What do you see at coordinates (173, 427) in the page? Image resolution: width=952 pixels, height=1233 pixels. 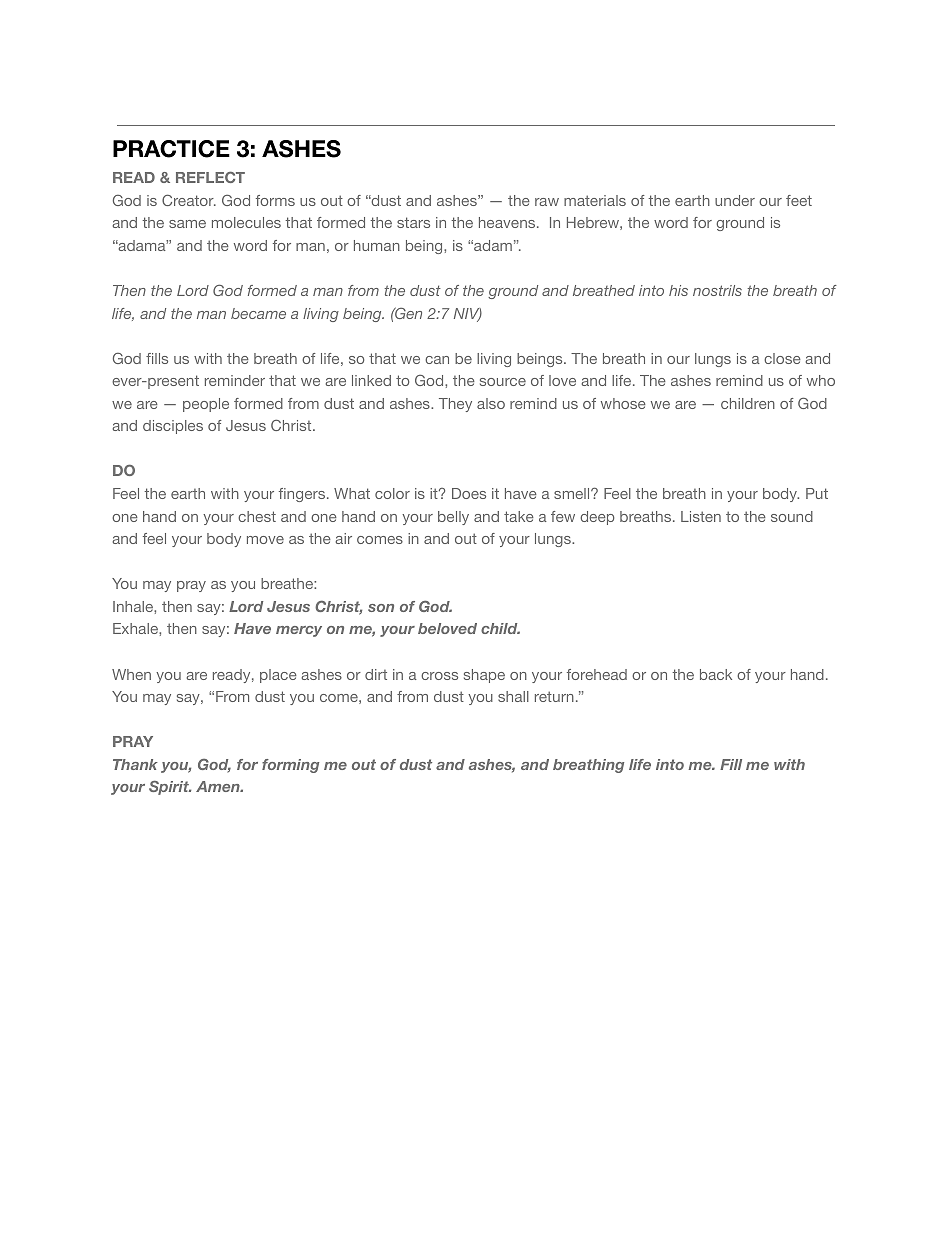 I see `disciples` at bounding box center [173, 427].
